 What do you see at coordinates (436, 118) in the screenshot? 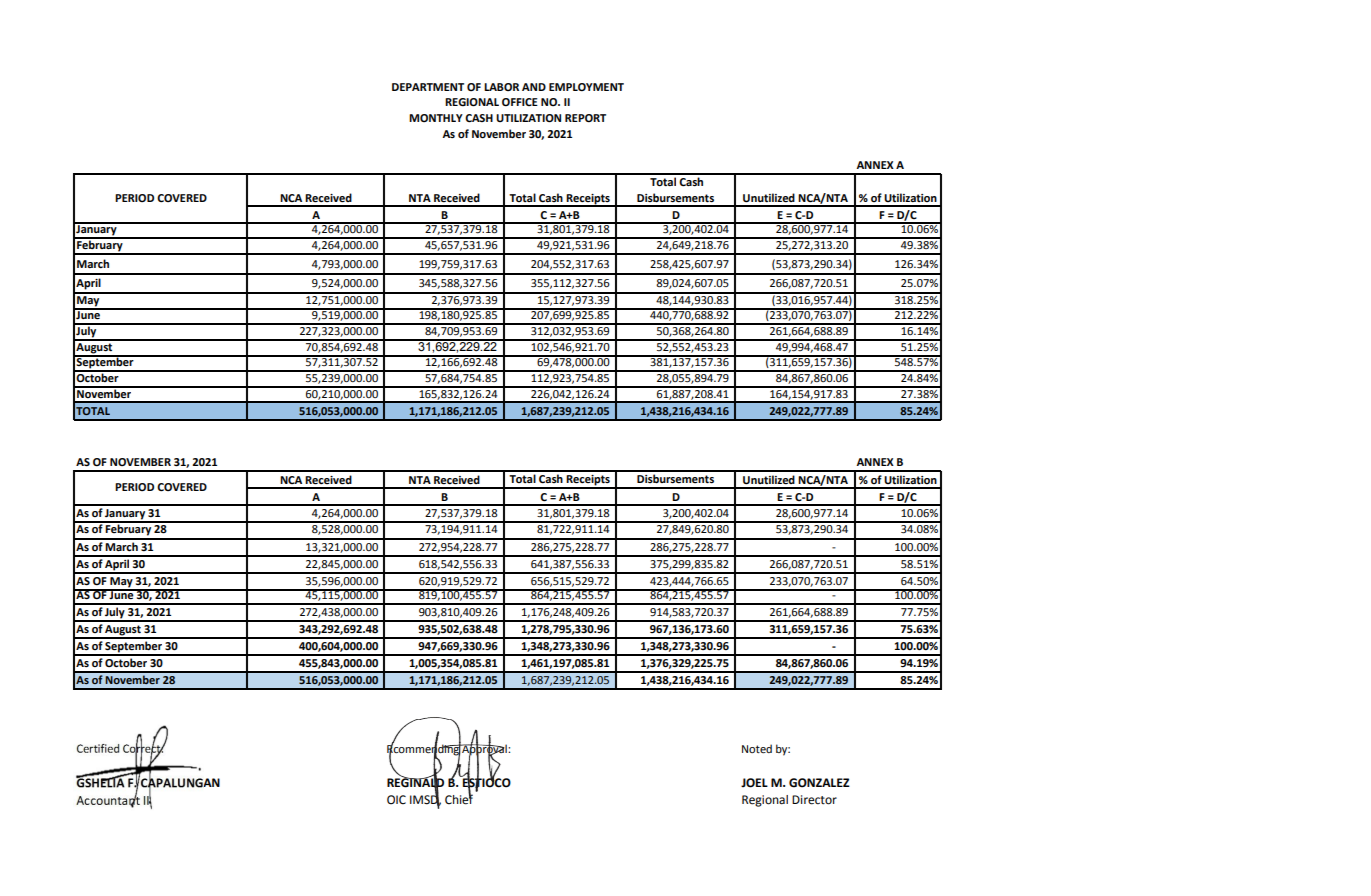
I see `MONTHLY` at bounding box center [436, 118].
